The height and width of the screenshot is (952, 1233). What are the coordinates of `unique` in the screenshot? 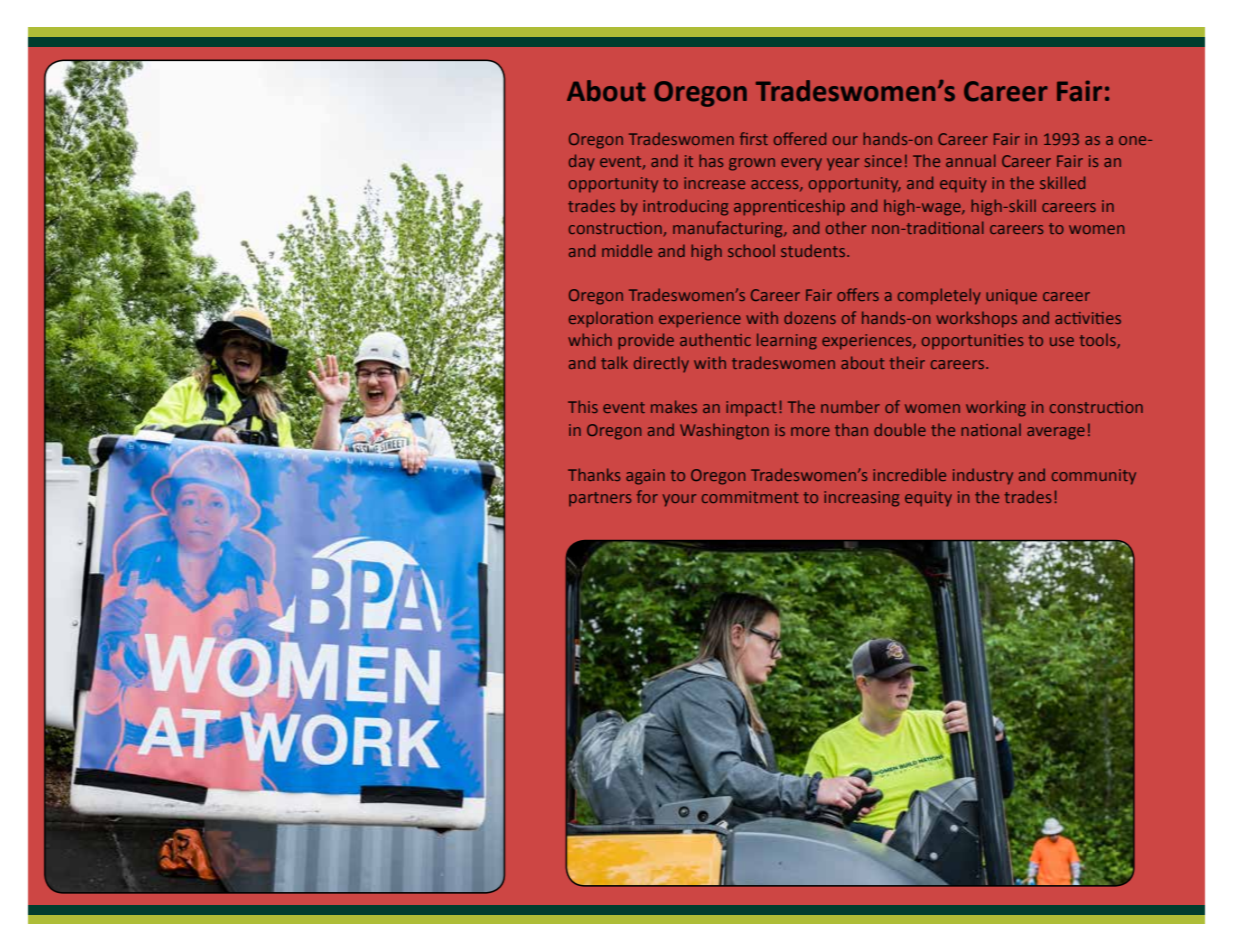 It's located at (1011, 297).
